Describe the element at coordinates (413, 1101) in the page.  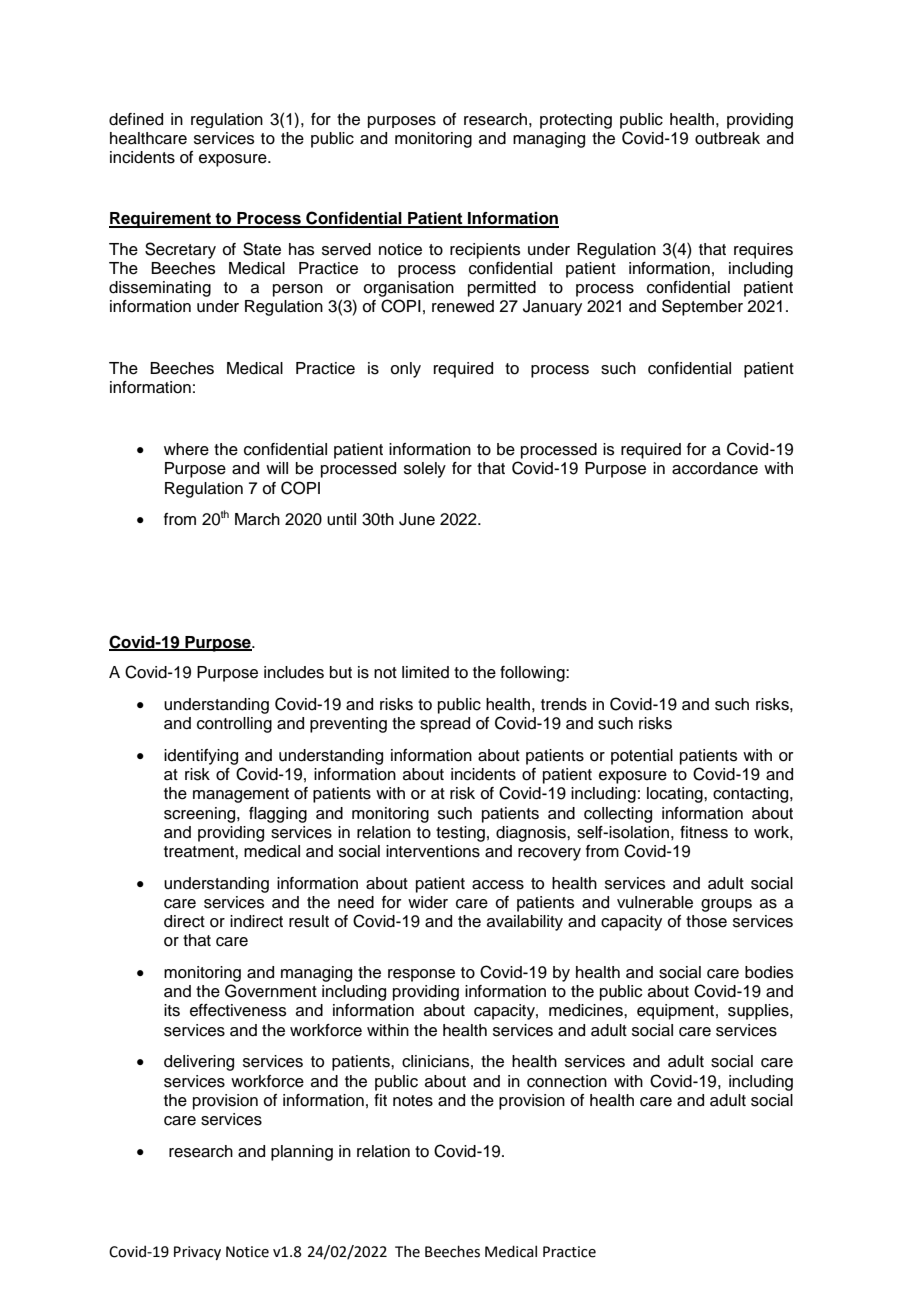
I see `notes` at that location.
